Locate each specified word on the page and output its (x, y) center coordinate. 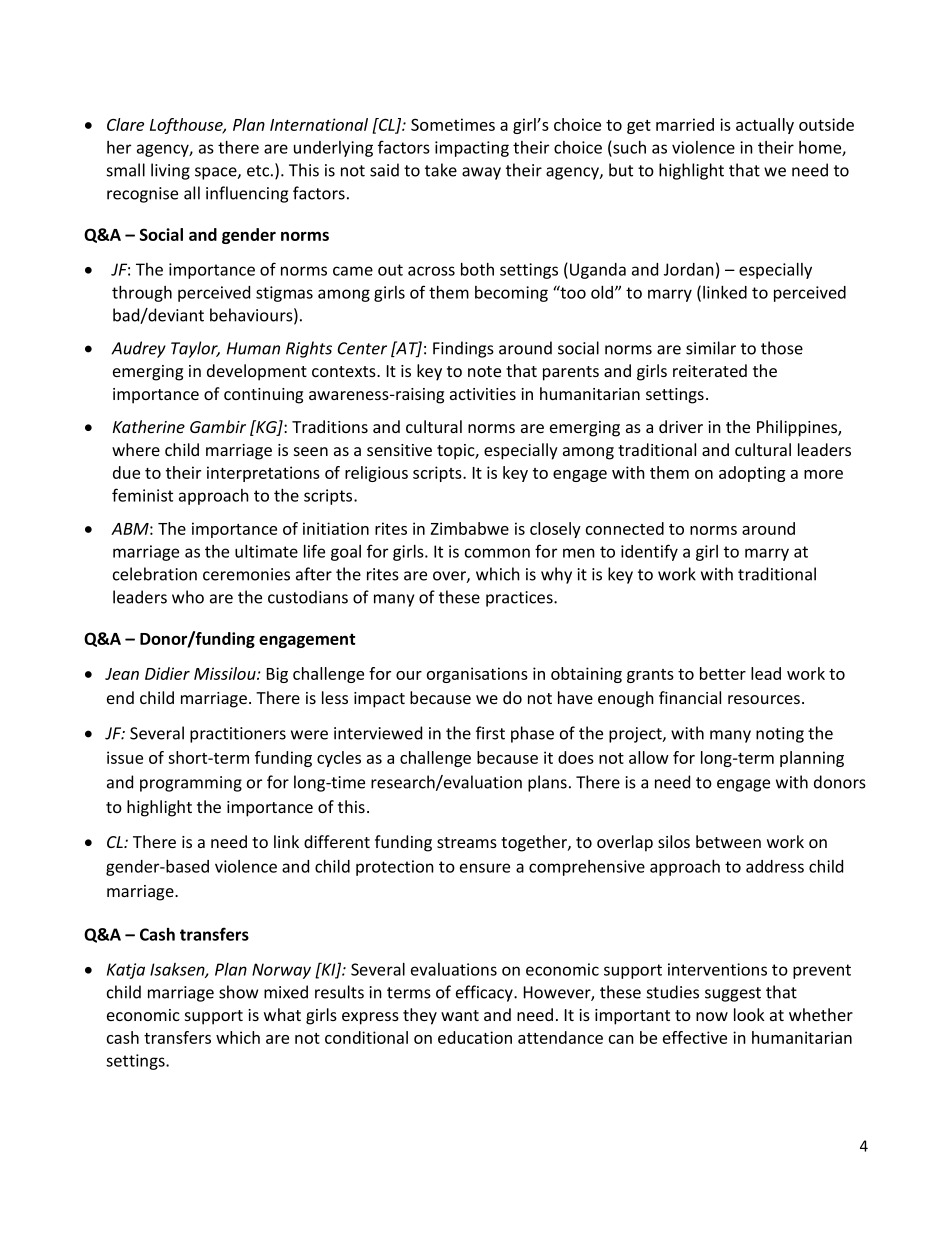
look (749, 1014)
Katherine (149, 426)
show (238, 992)
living (170, 171)
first (490, 733)
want (460, 1015)
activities (483, 394)
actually (765, 126)
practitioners (238, 735)
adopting (752, 474)
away (481, 173)
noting (780, 735)
